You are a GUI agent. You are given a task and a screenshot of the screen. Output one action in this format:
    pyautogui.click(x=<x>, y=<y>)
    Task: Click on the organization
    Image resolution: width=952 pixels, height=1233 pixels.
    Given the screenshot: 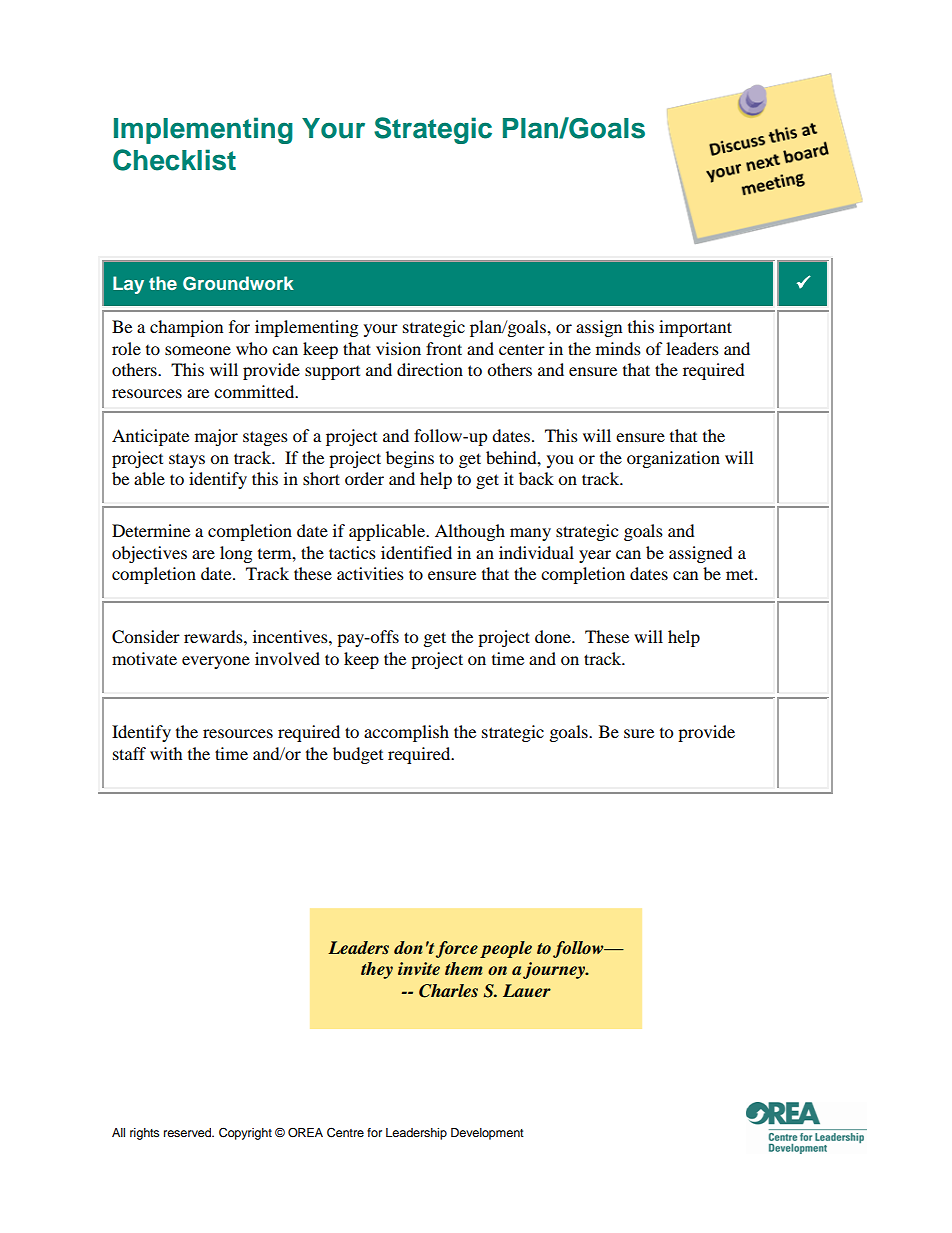 What is the action you would take?
    pyautogui.click(x=673, y=459)
